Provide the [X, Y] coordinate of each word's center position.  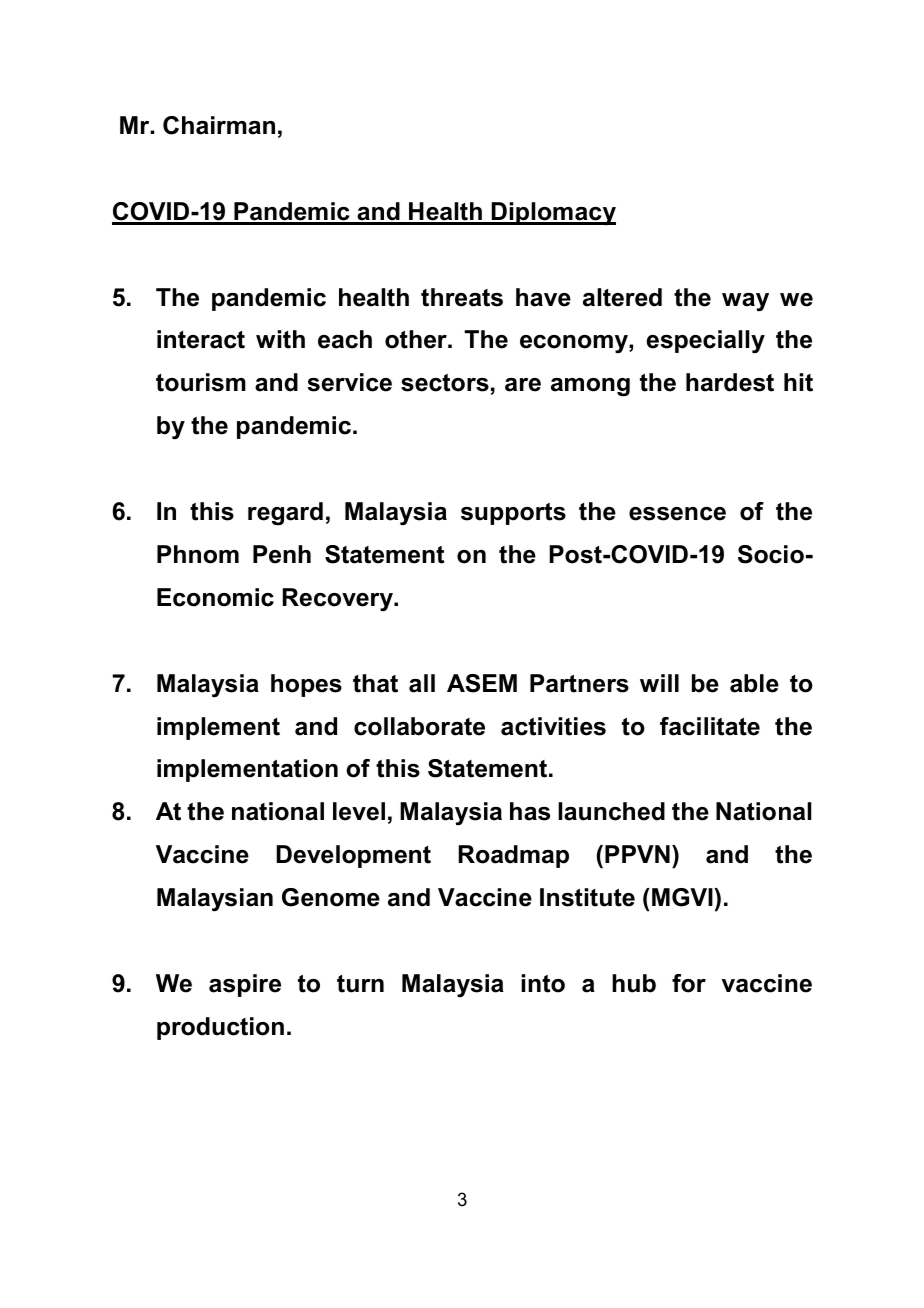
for [689, 983]
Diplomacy [552, 214]
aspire [245, 985]
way [745, 302]
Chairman [219, 125]
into [543, 983]
